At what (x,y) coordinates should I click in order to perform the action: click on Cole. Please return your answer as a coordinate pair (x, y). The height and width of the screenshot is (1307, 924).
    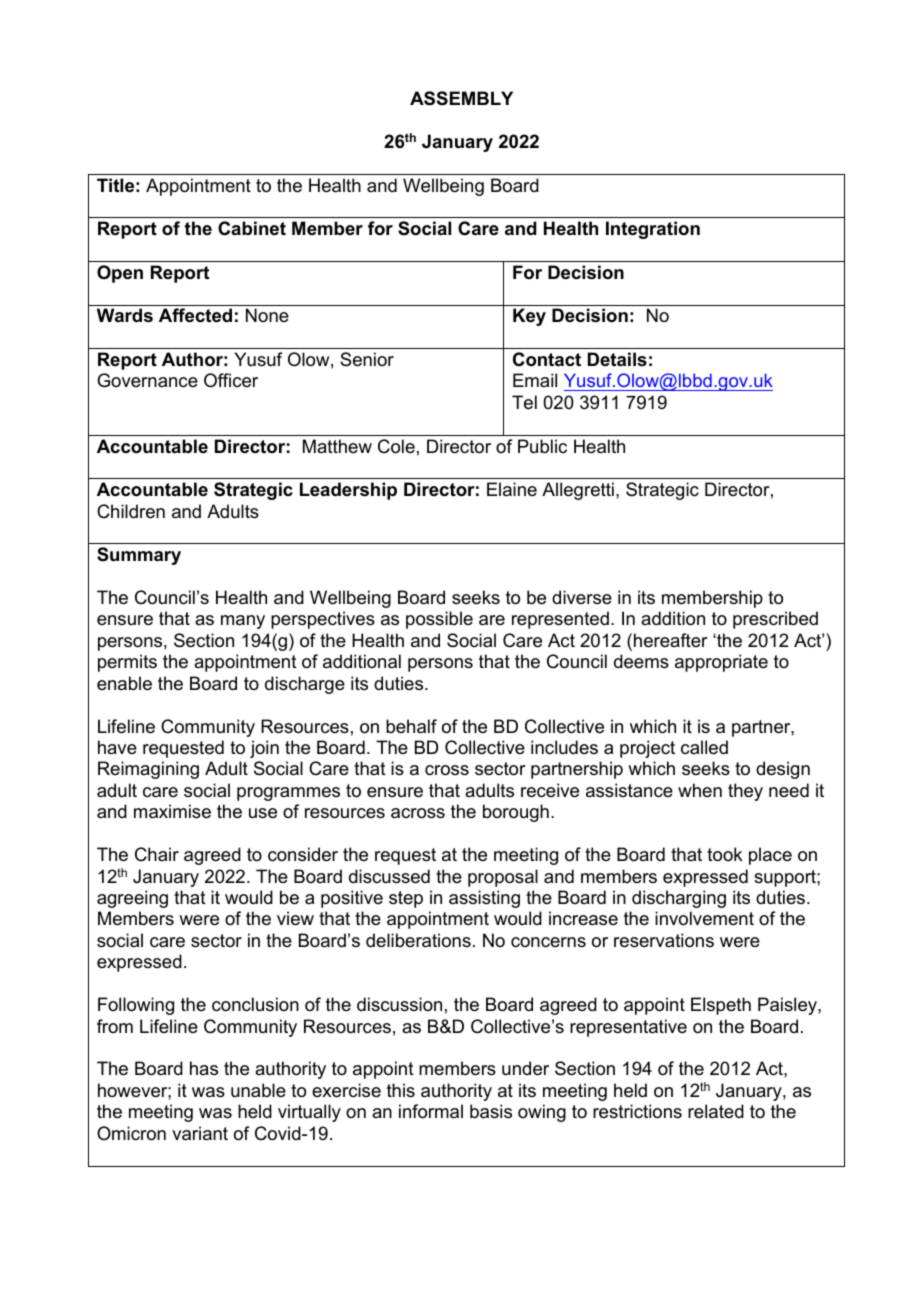
    Looking at the image, I should click on (396, 446).
